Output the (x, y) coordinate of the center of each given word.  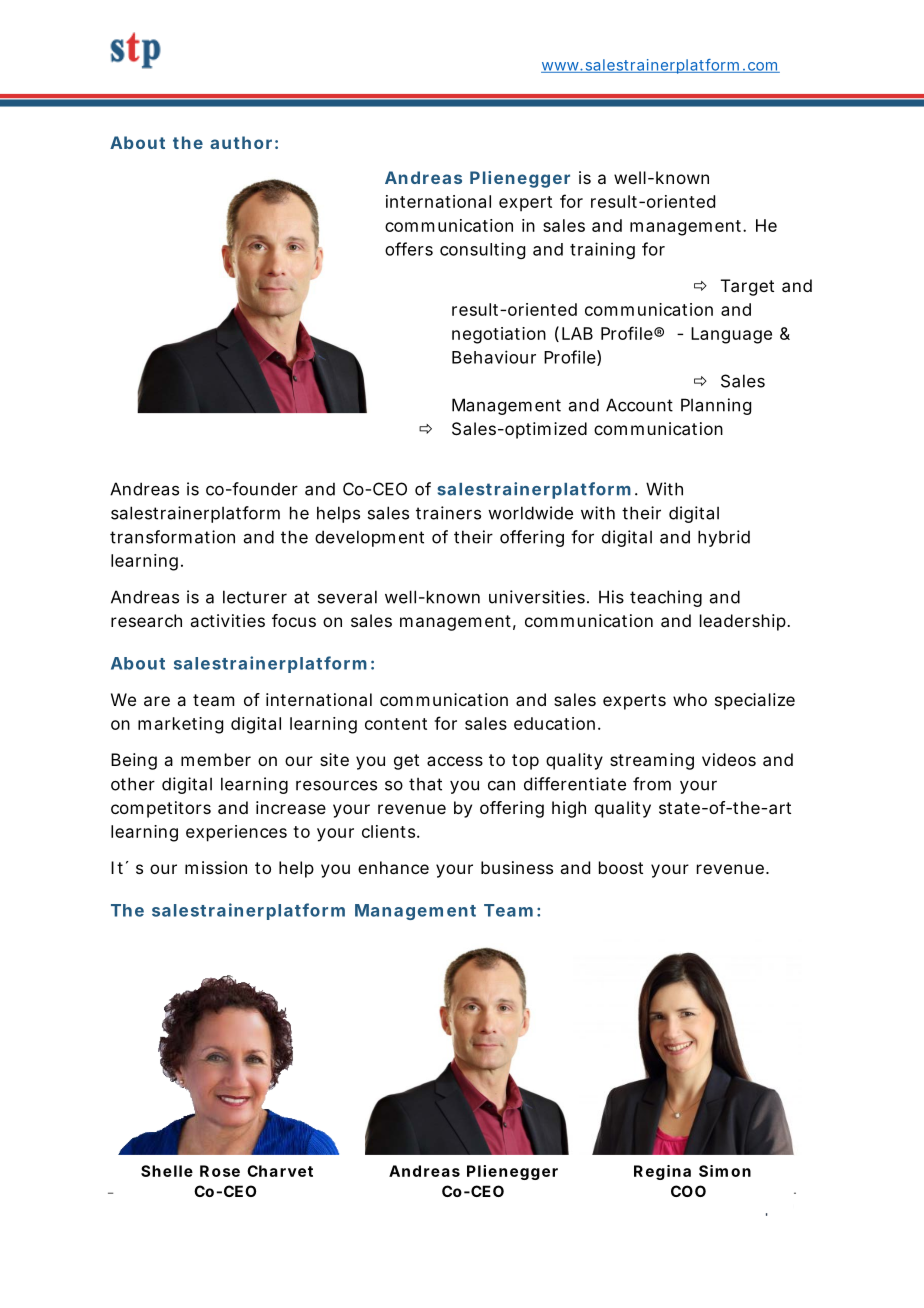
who (690, 699)
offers (409, 249)
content (396, 724)
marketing (180, 725)
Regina (662, 1172)
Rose (220, 1171)
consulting (482, 250)
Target (747, 287)
